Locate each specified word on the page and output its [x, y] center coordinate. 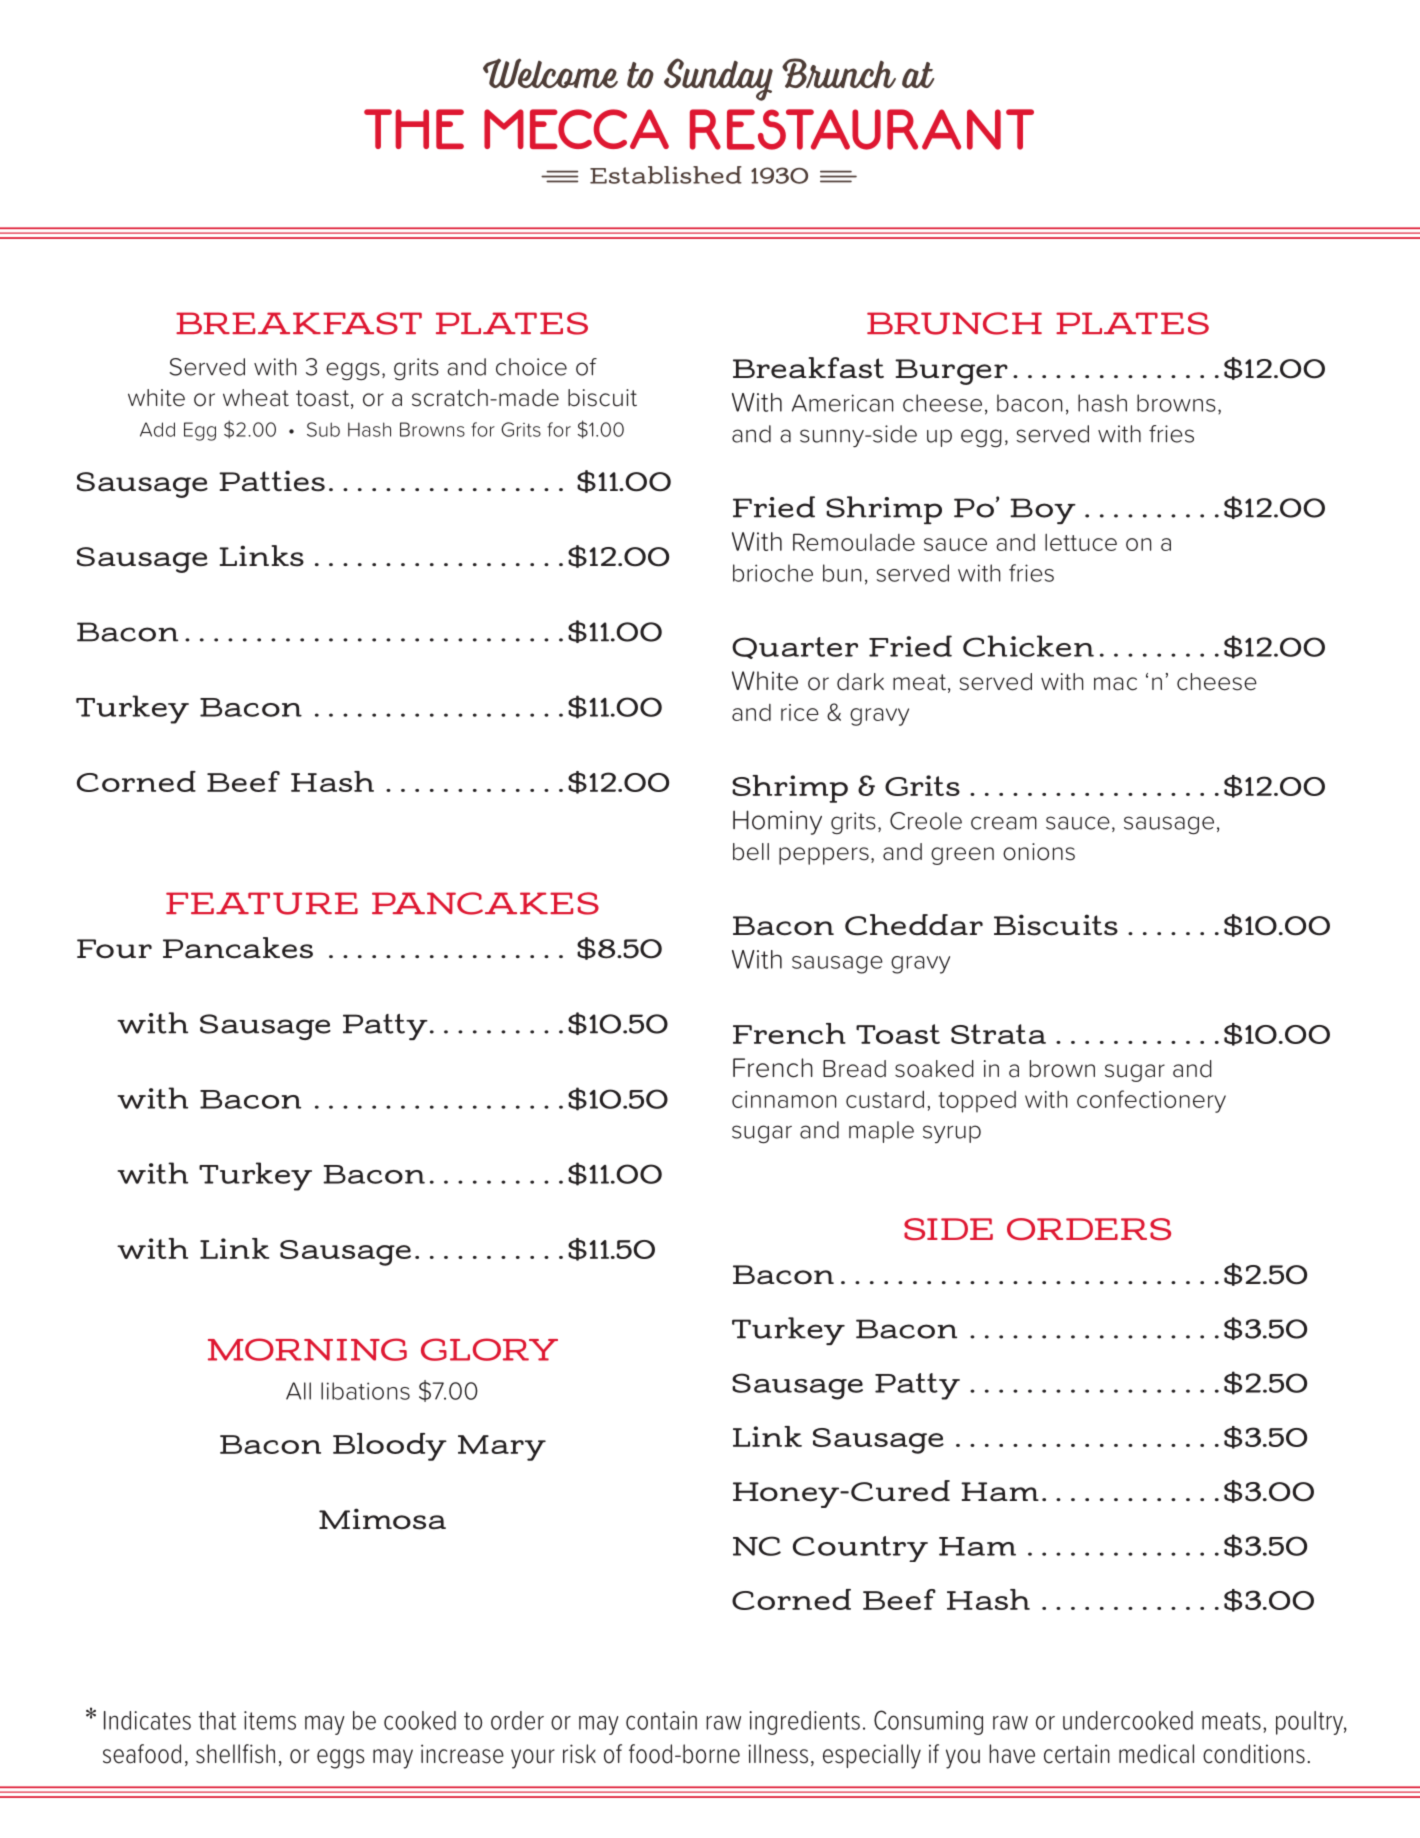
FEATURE [262, 903]
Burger [951, 372]
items [270, 1720]
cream [1004, 823]
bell [751, 852]
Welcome [550, 73]
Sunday [718, 79]
